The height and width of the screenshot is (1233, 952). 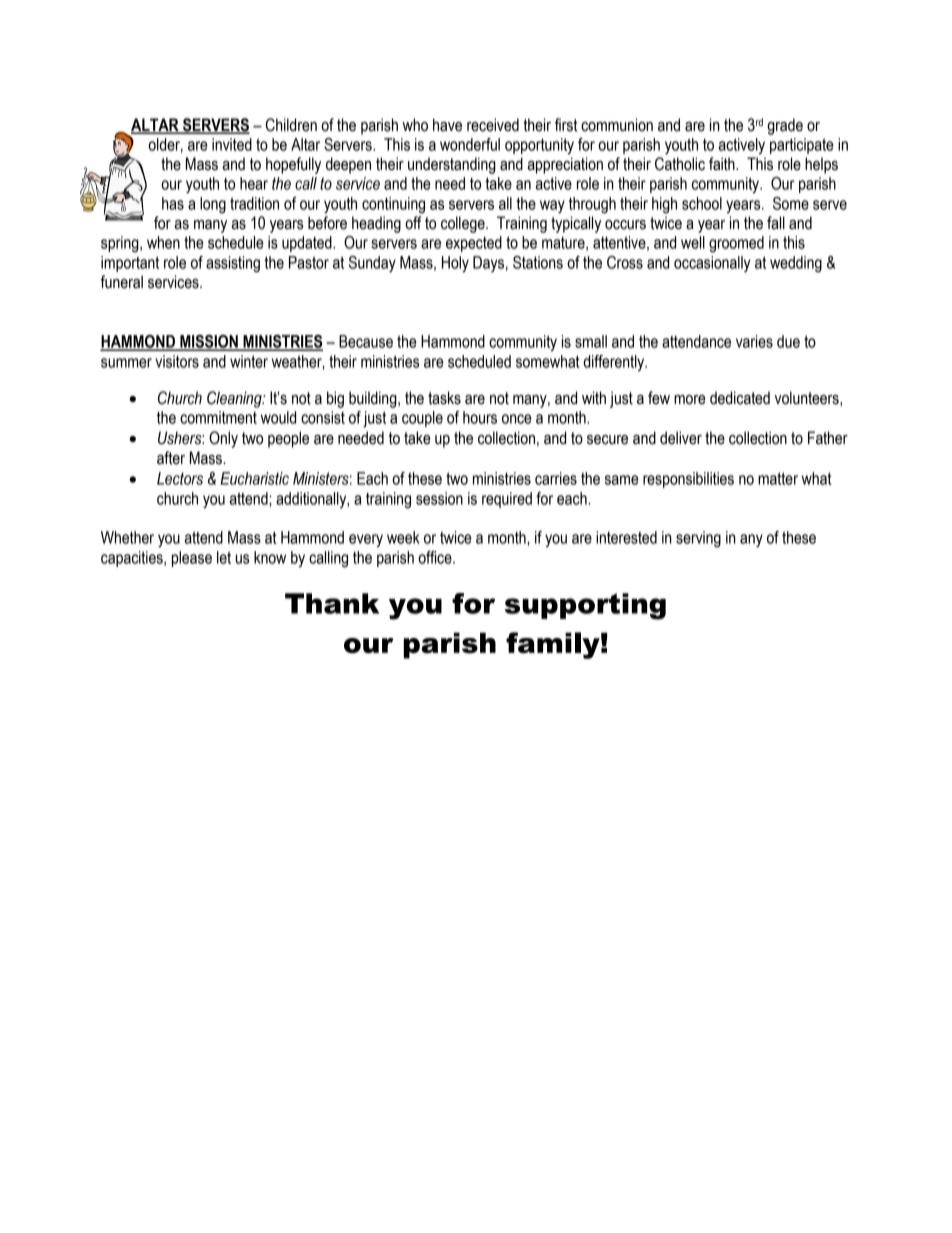 I want to click on Only, so click(x=223, y=439).
